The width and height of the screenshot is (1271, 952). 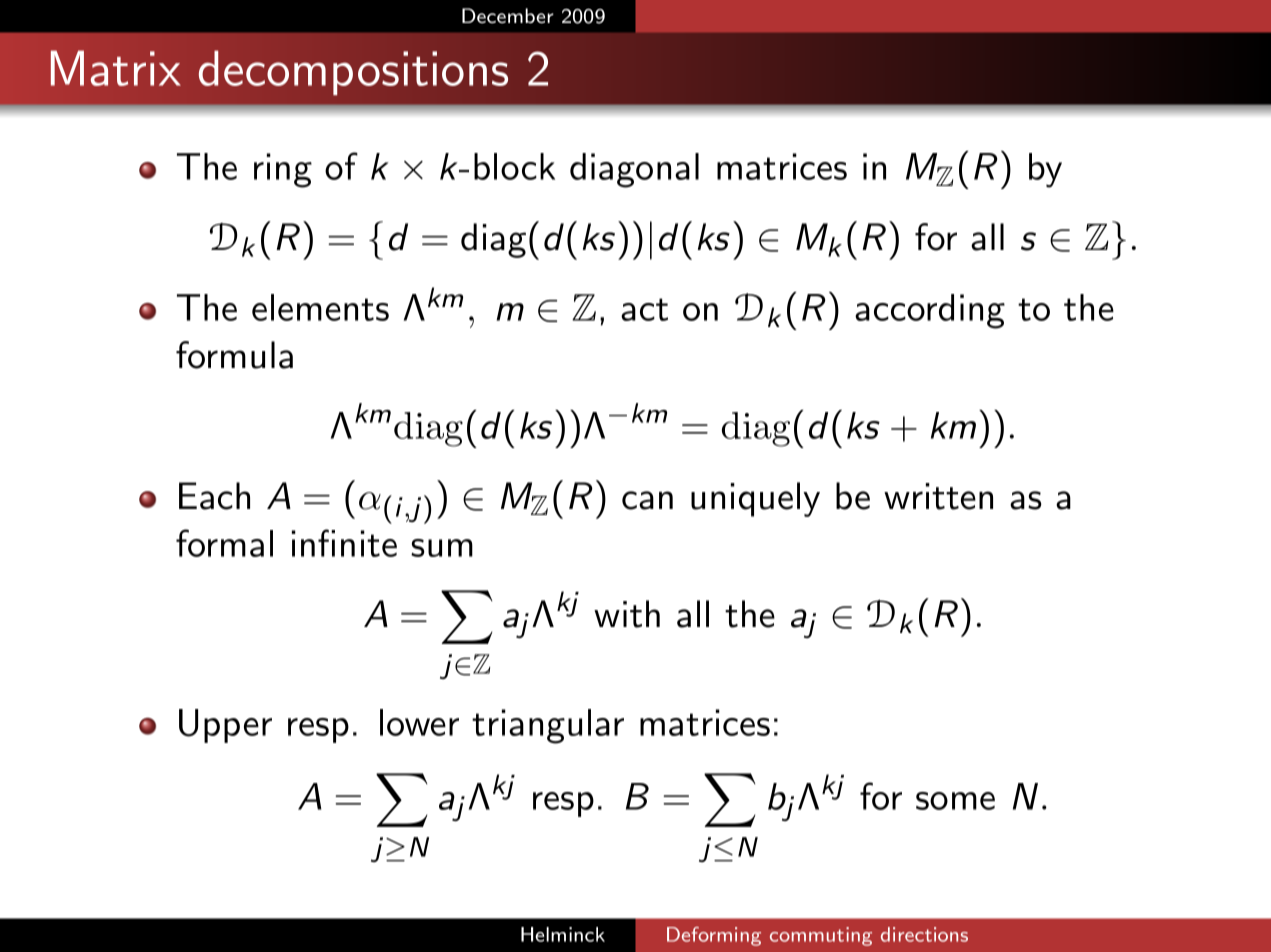 I want to click on formal, so click(x=224, y=543).
